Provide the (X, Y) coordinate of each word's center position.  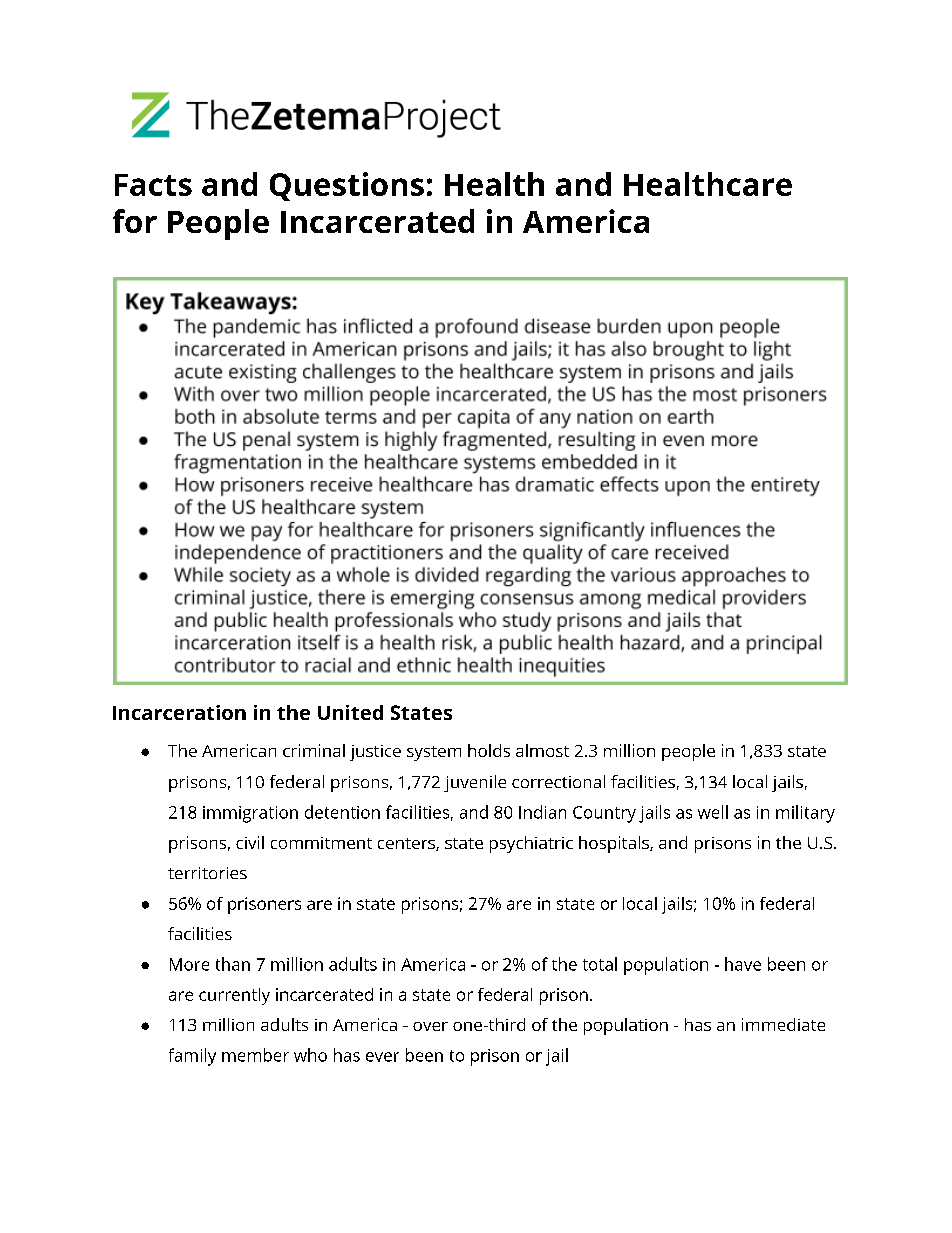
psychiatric (531, 844)
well (713, 812)
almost (542, 750)
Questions (347, 186)
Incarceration (179, 712)
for (135, 221)
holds (489, 750)
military (805, 814)
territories (207, 873)
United (350, 712)
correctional (558, 781)
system (434, 753)
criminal (314, 750)
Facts (153, 185)
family (192, 1057)
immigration (250, 814)
